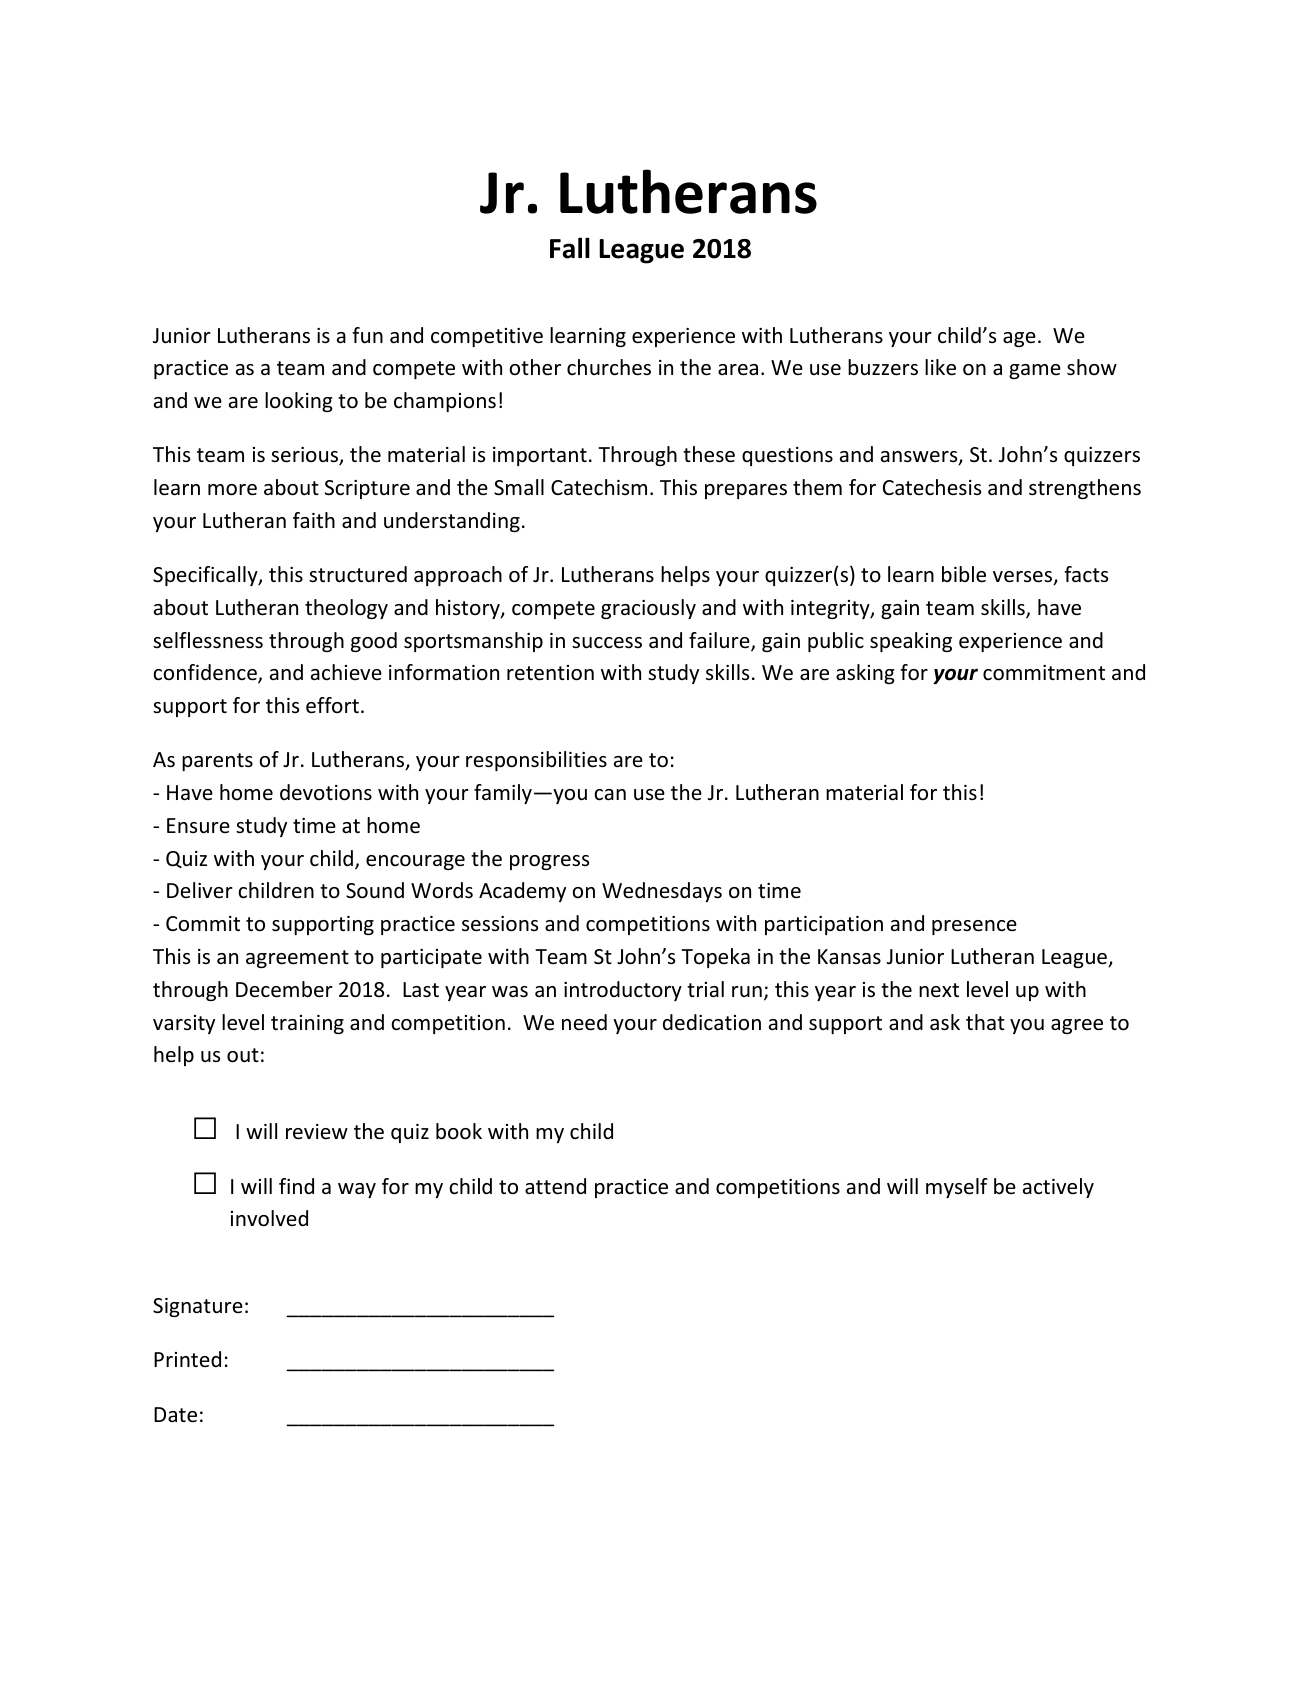 This screenshot has width=1300, height=1682. What do you see at coordinates (555, 1186) in the screenshot?
I see `attend` at bounding box center [555, 1186].
